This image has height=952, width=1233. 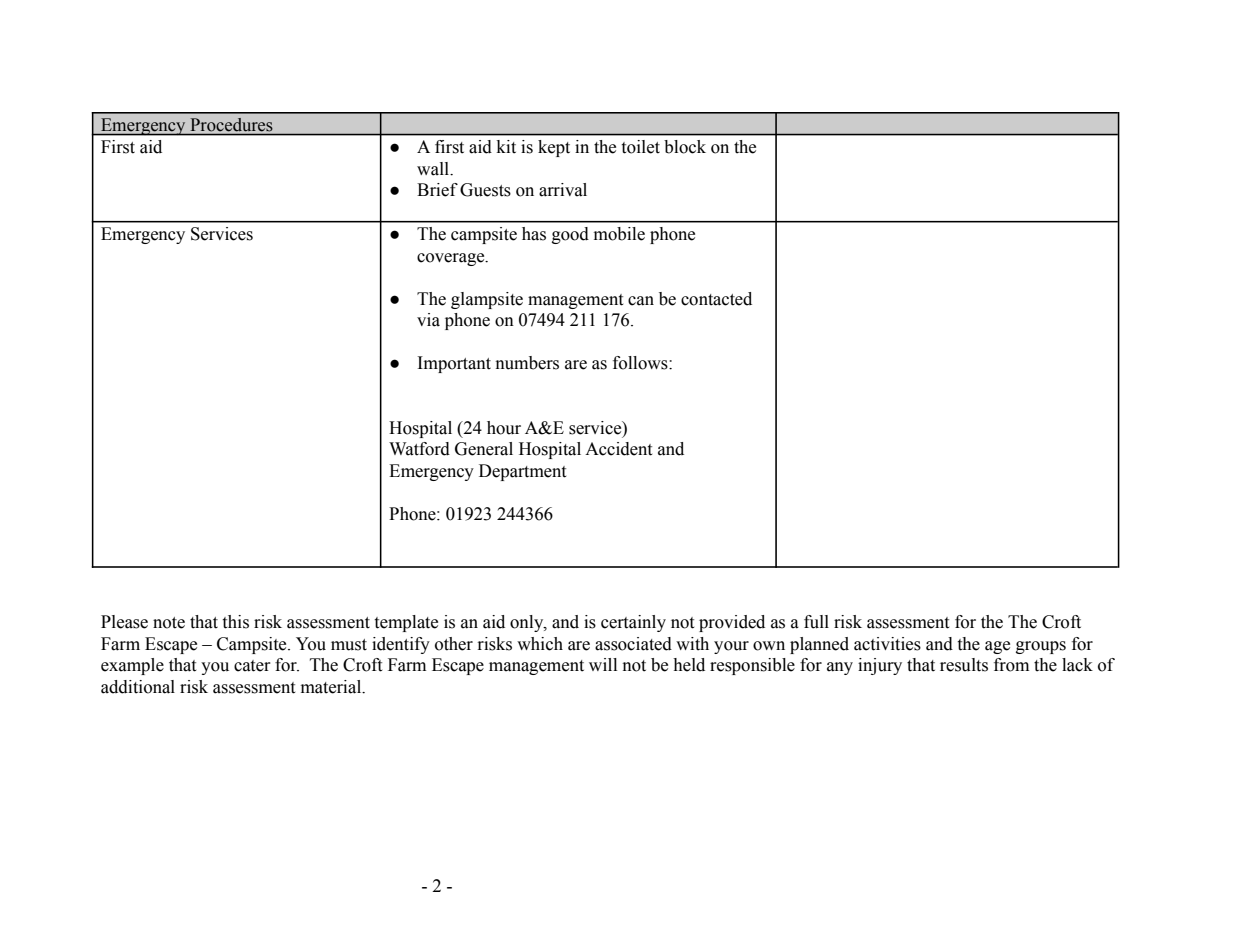 What do you see at coordinates (603, 664) in the image?
I see `will` at bounding box center [603, 664].
